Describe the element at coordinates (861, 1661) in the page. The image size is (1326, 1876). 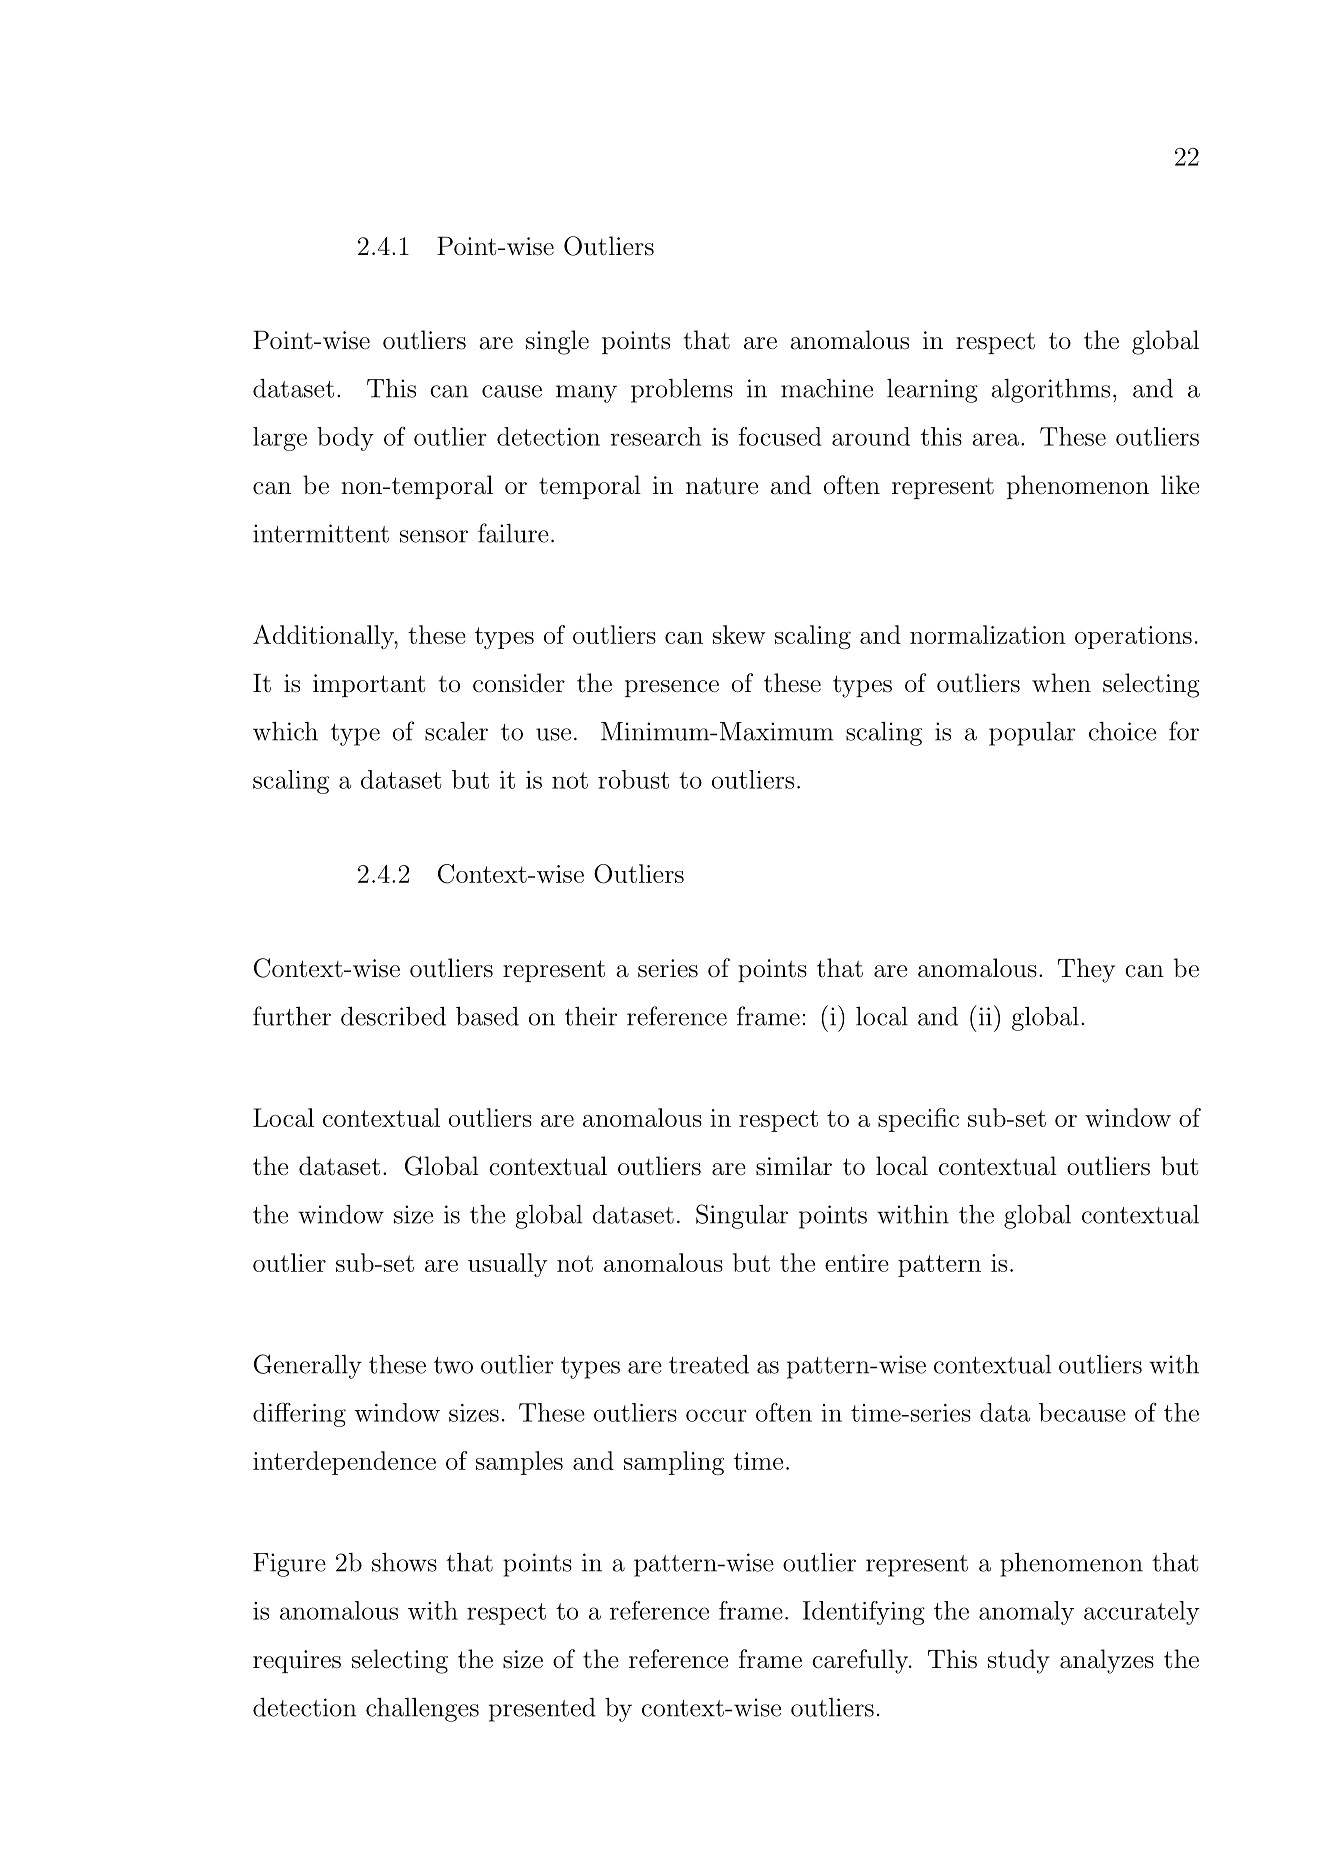
I see `carefully` at that location.
